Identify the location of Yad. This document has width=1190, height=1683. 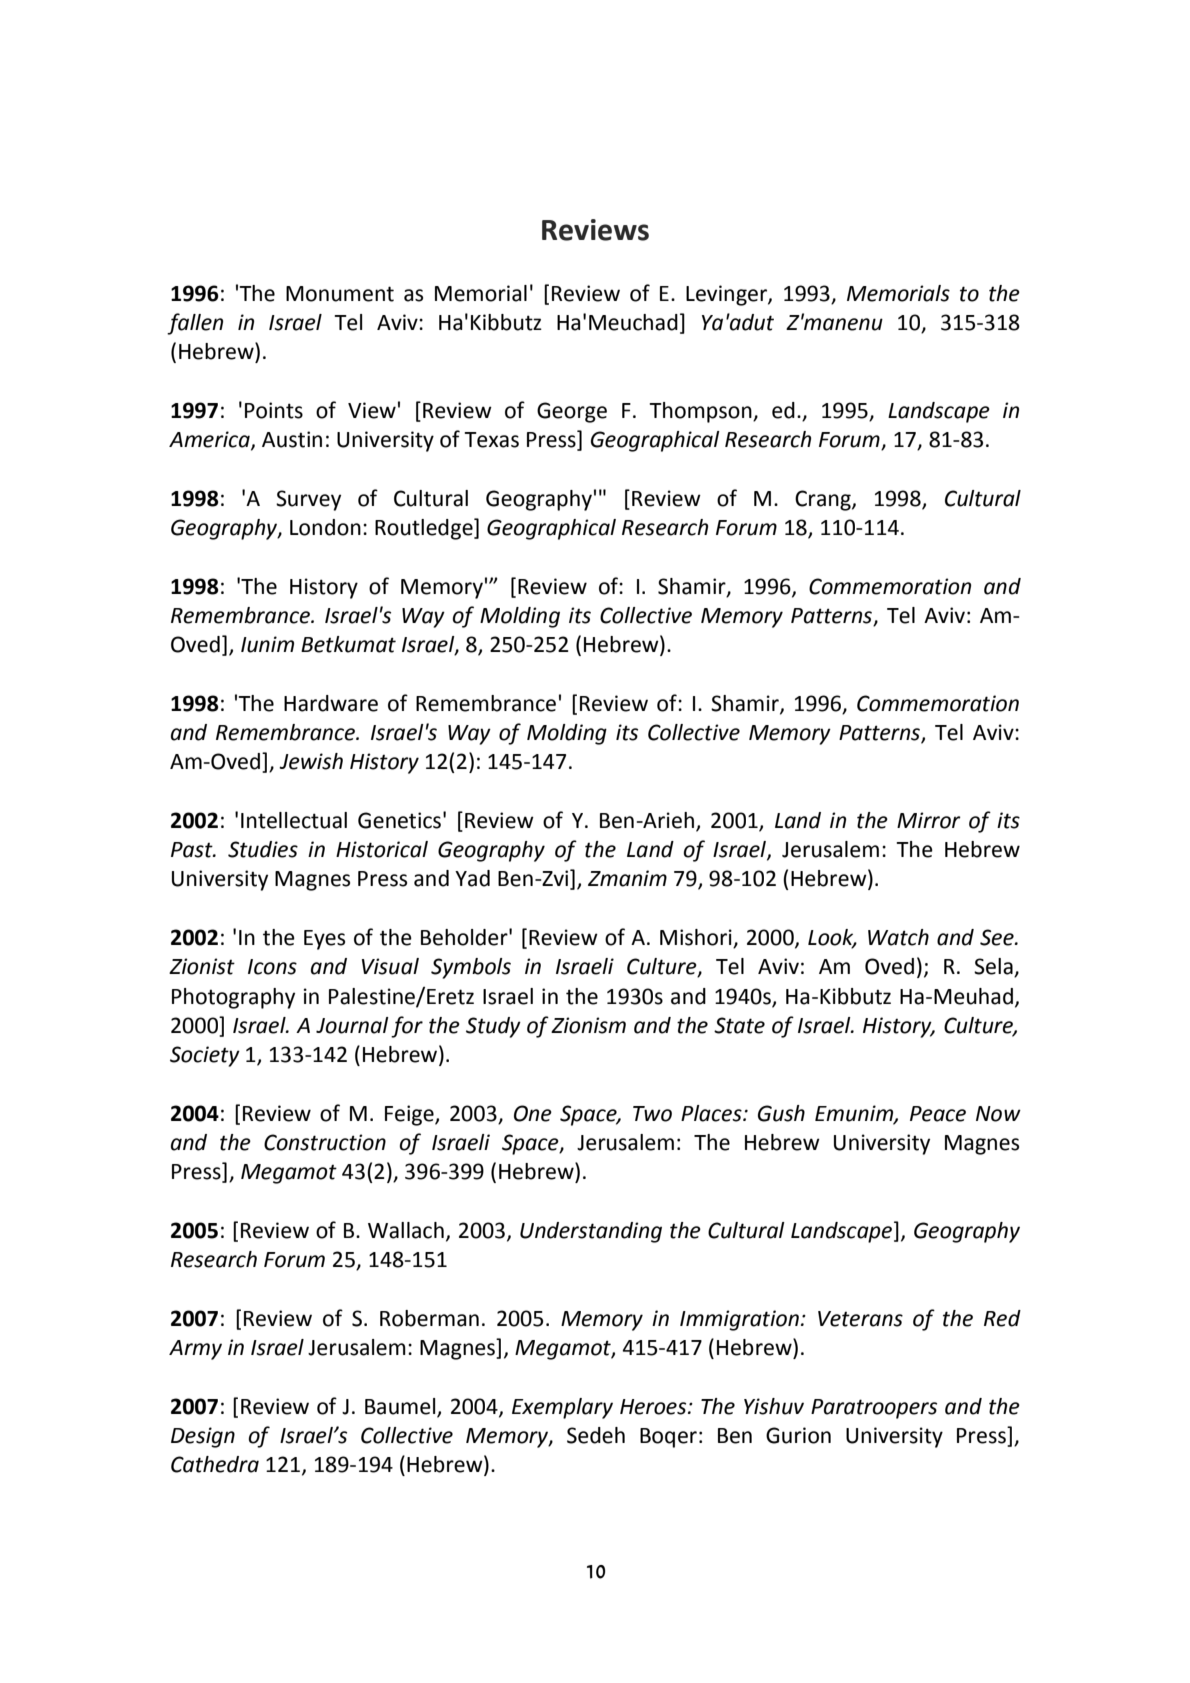
(472, 878).
